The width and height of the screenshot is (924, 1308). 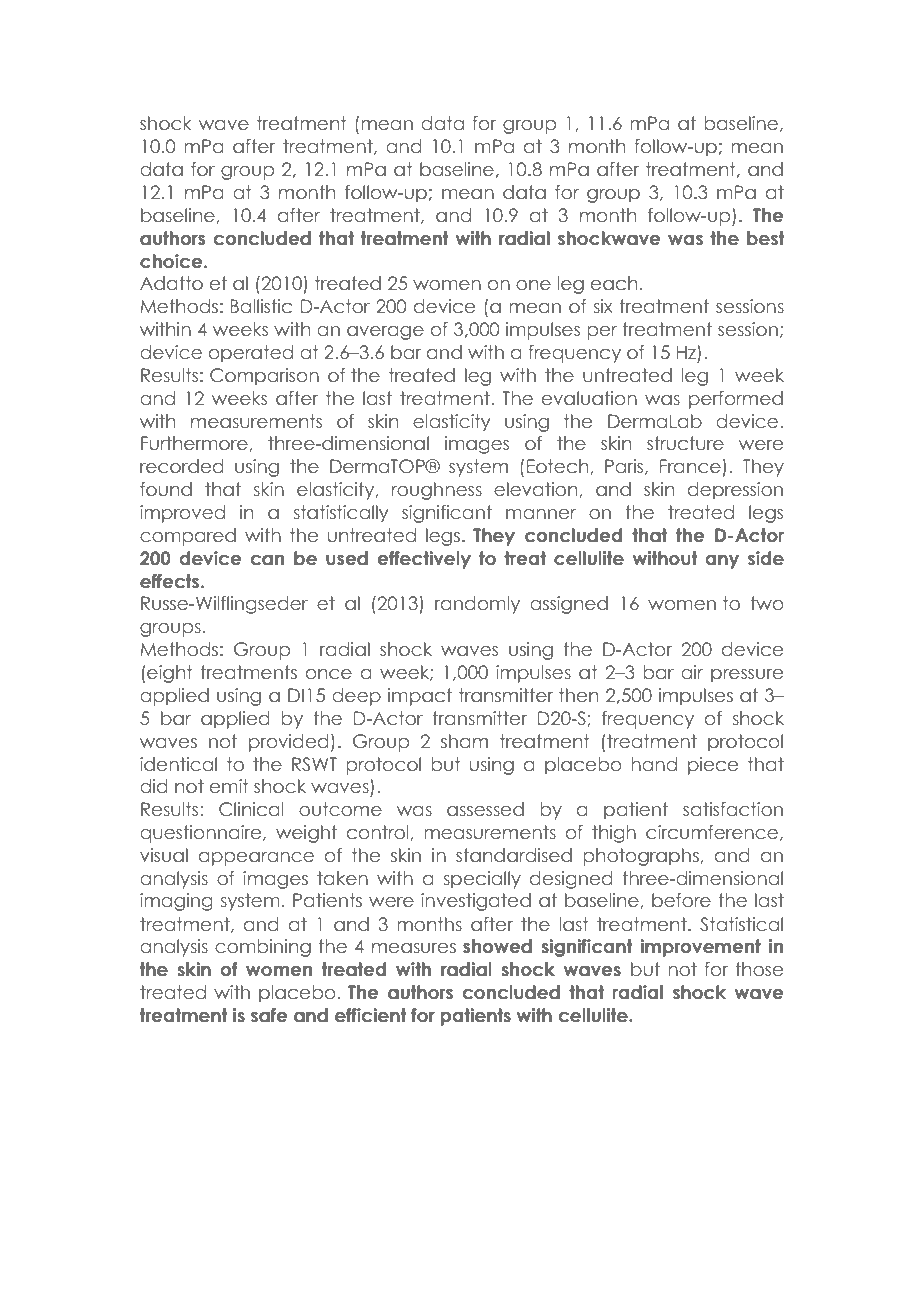 What do you see at coordinates (464, 741) in the screenshot?
I see `sham` at bounding box center [464, 741].
